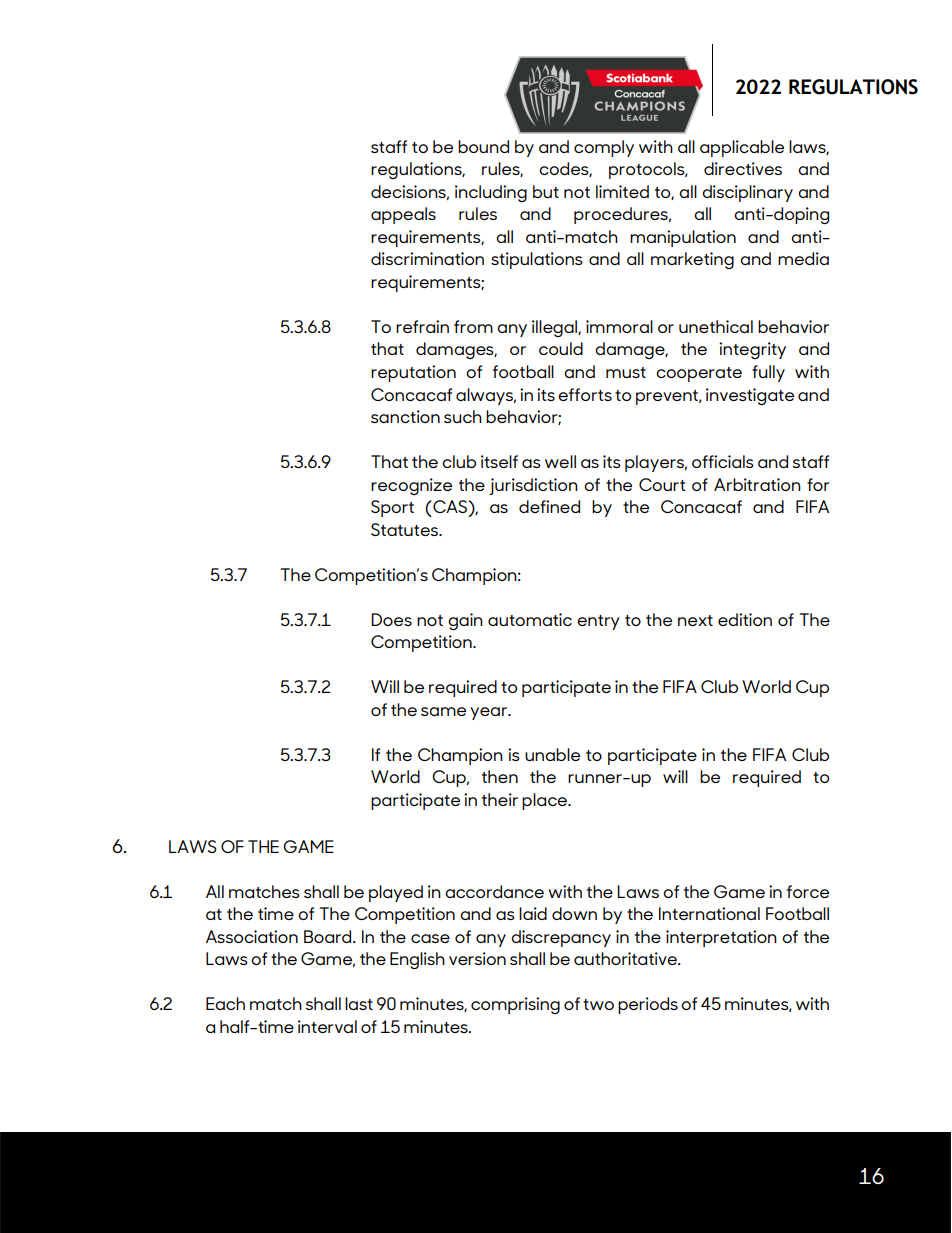 This screenshot has height=1233, width=952. What do you see at coordinates (808, 891) in the screenshot?
I see `force` at bounding box center [808, 891].
